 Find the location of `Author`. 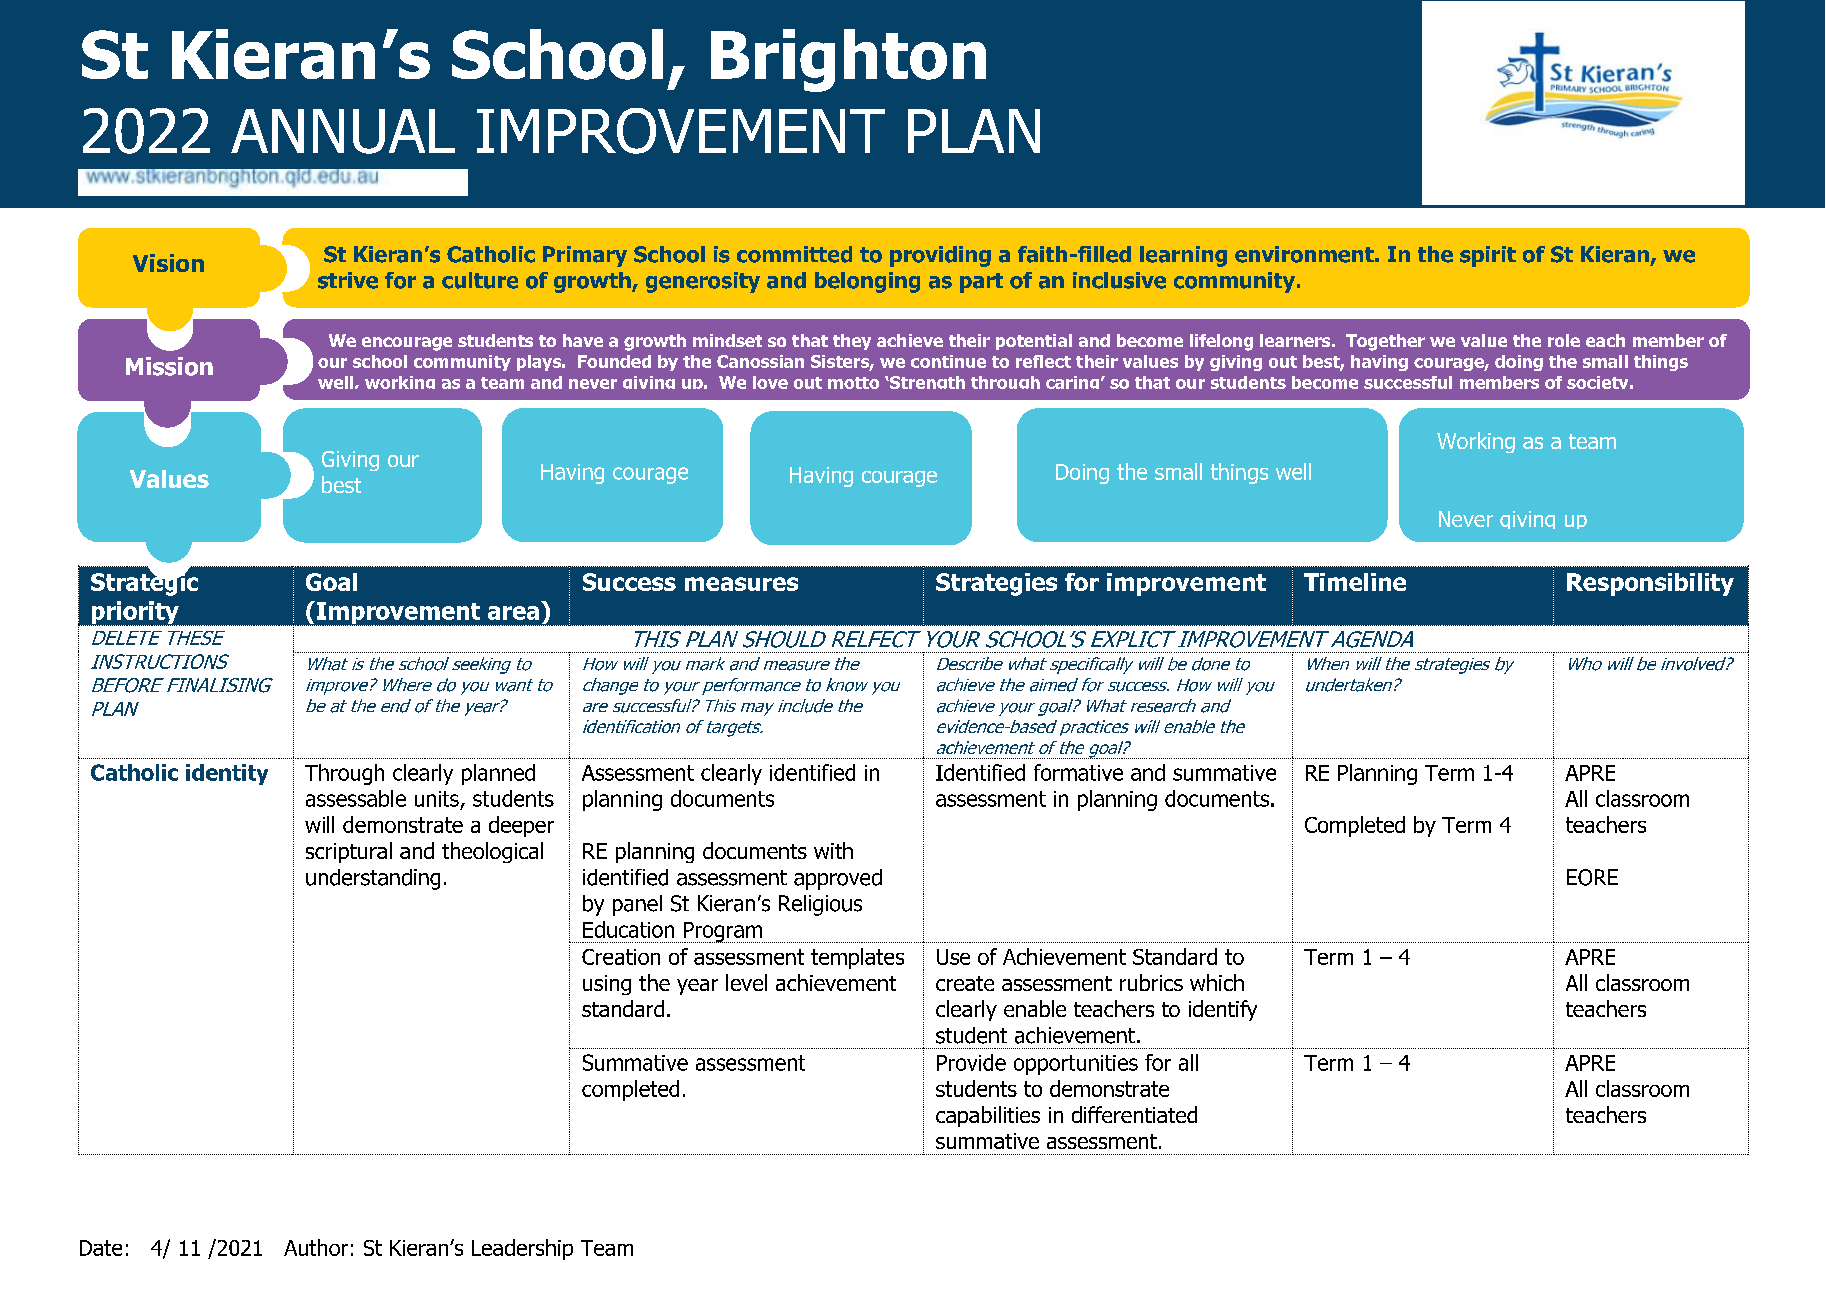

Author is located at coordinates (316, 1247).
